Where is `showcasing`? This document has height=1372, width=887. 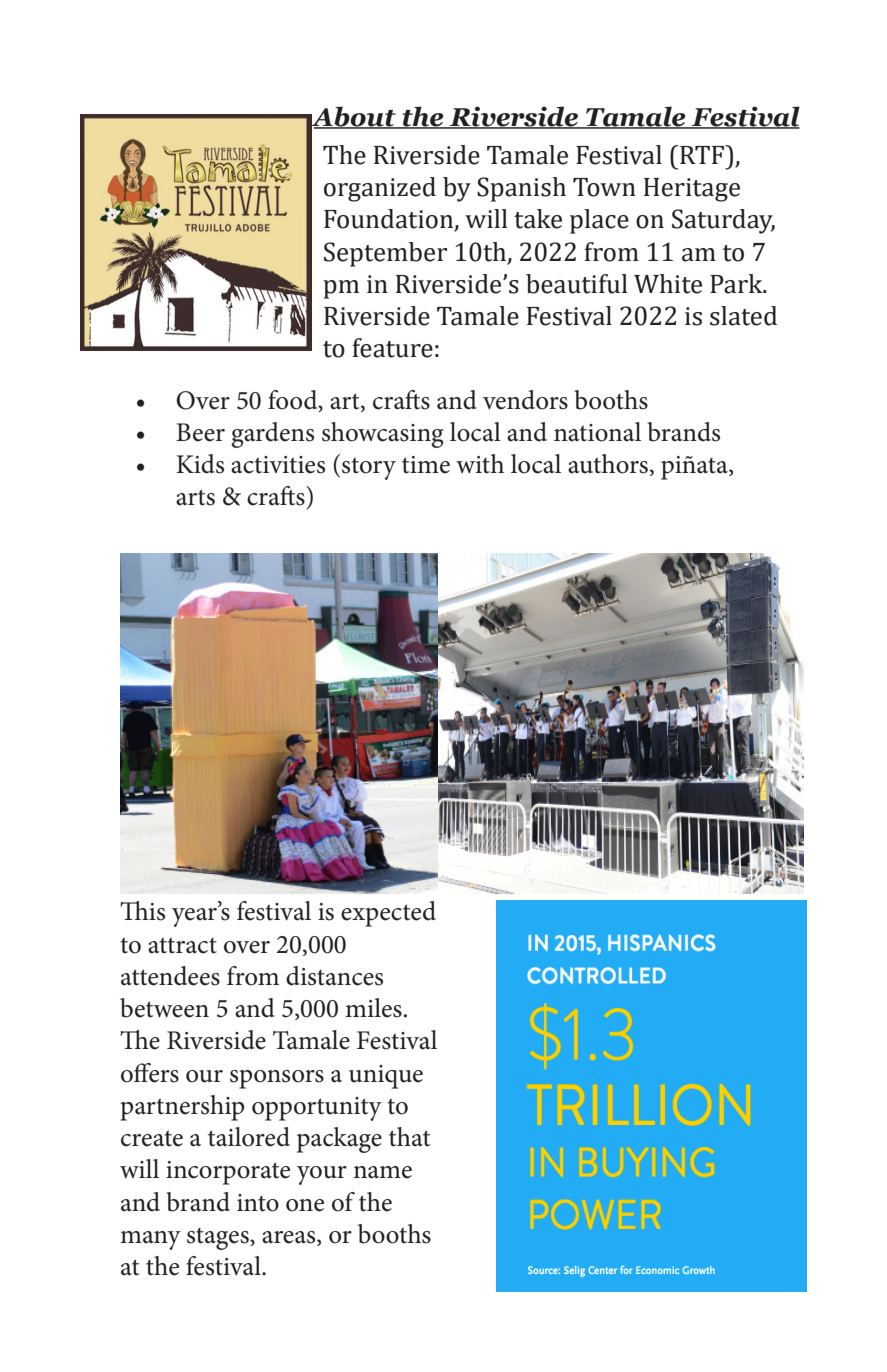
showcasing is located at coordinates (383, 435).
